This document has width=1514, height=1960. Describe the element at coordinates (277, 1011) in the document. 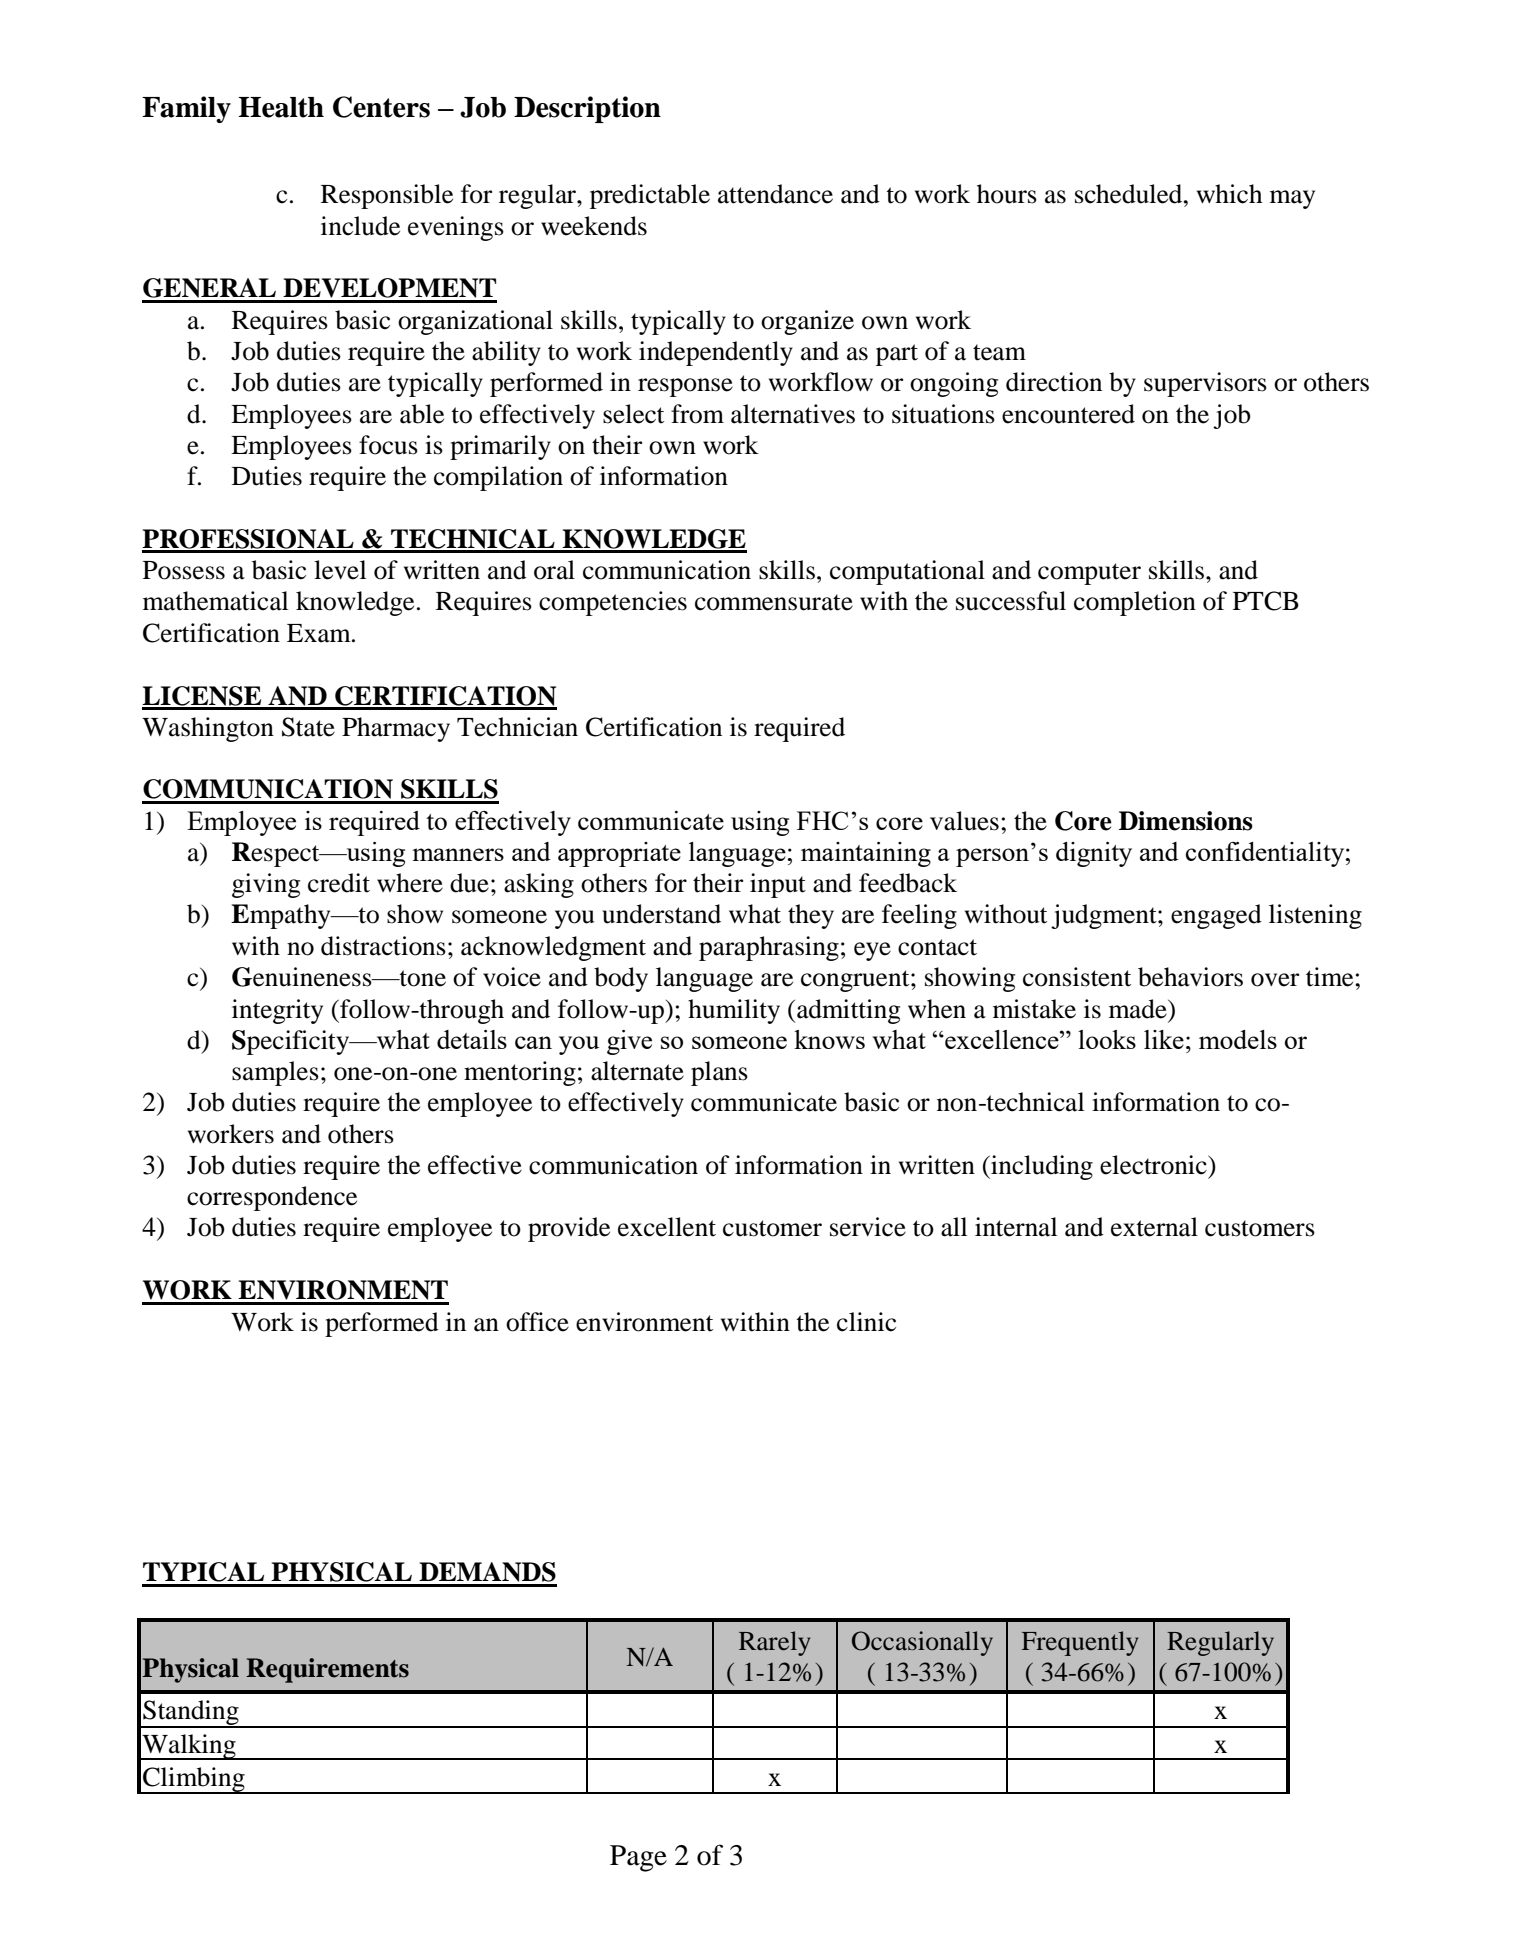

I see `integrity` at that location.
